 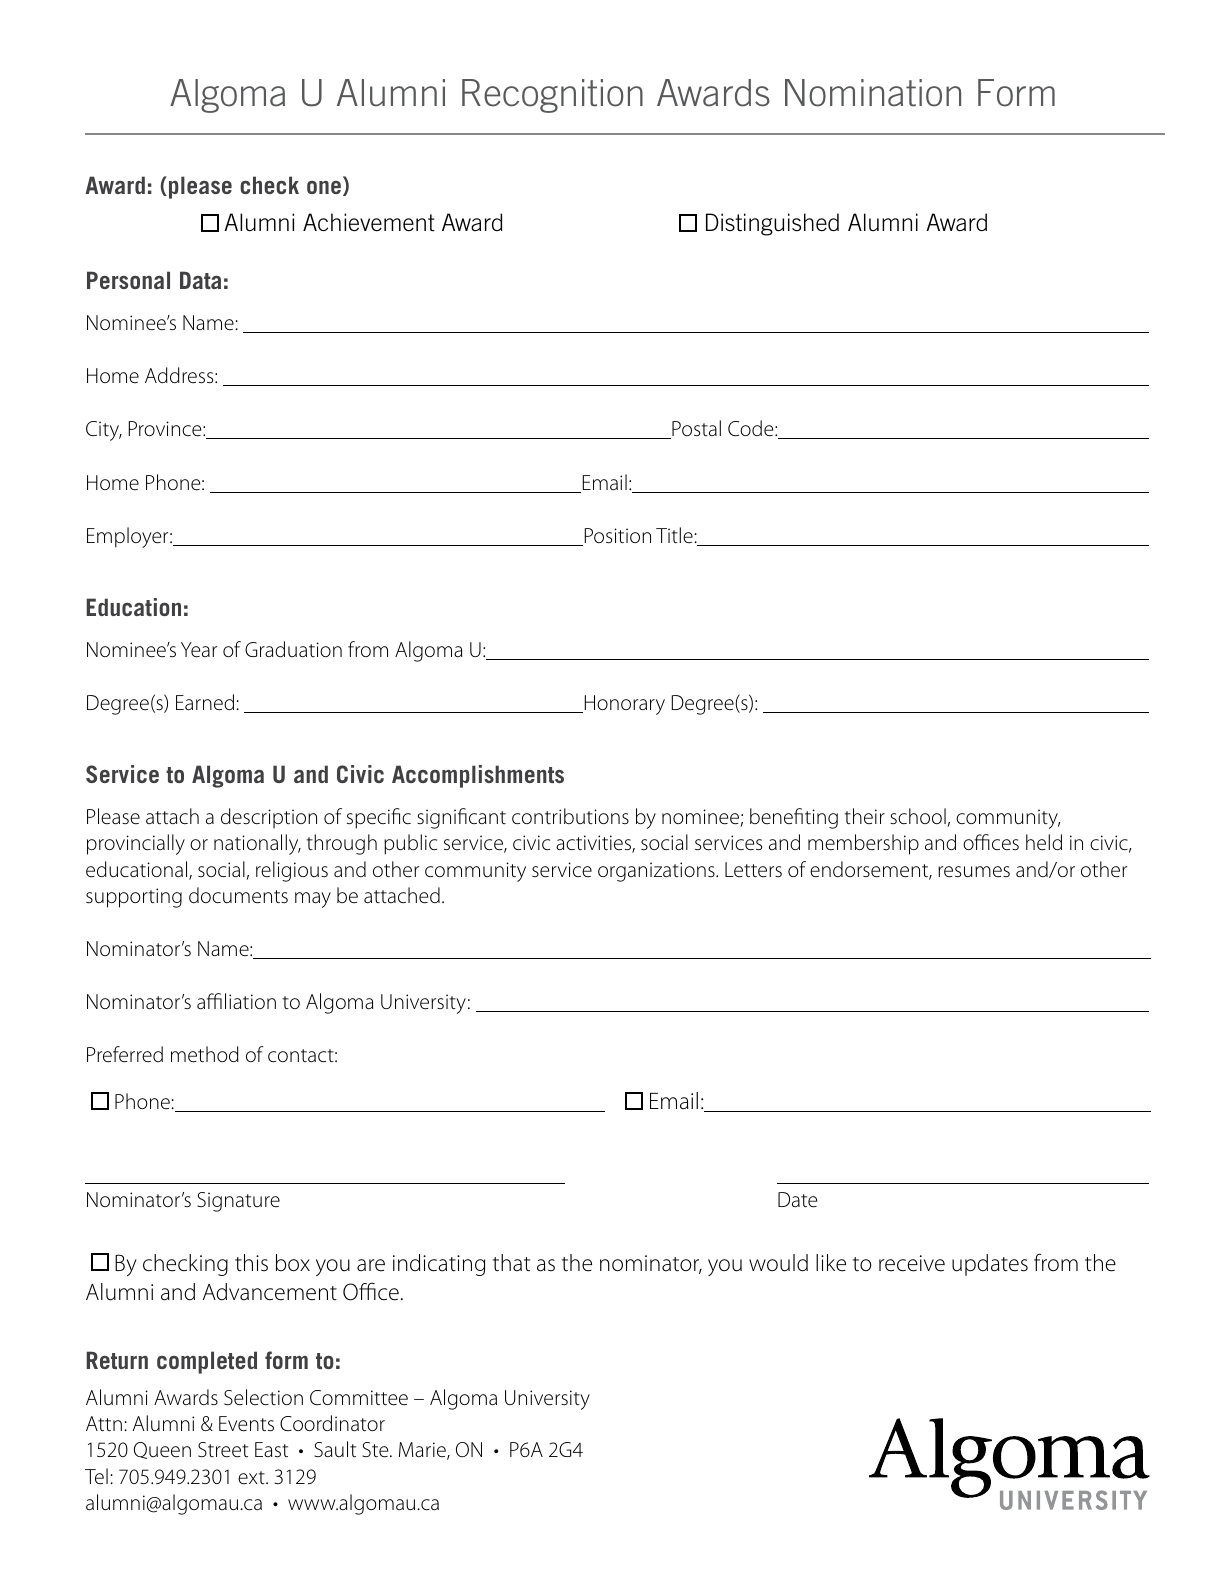 What do you see at coordinates (912, 1263) in the screenshot?
I see `receive` at bounding box center [912, 1263].
